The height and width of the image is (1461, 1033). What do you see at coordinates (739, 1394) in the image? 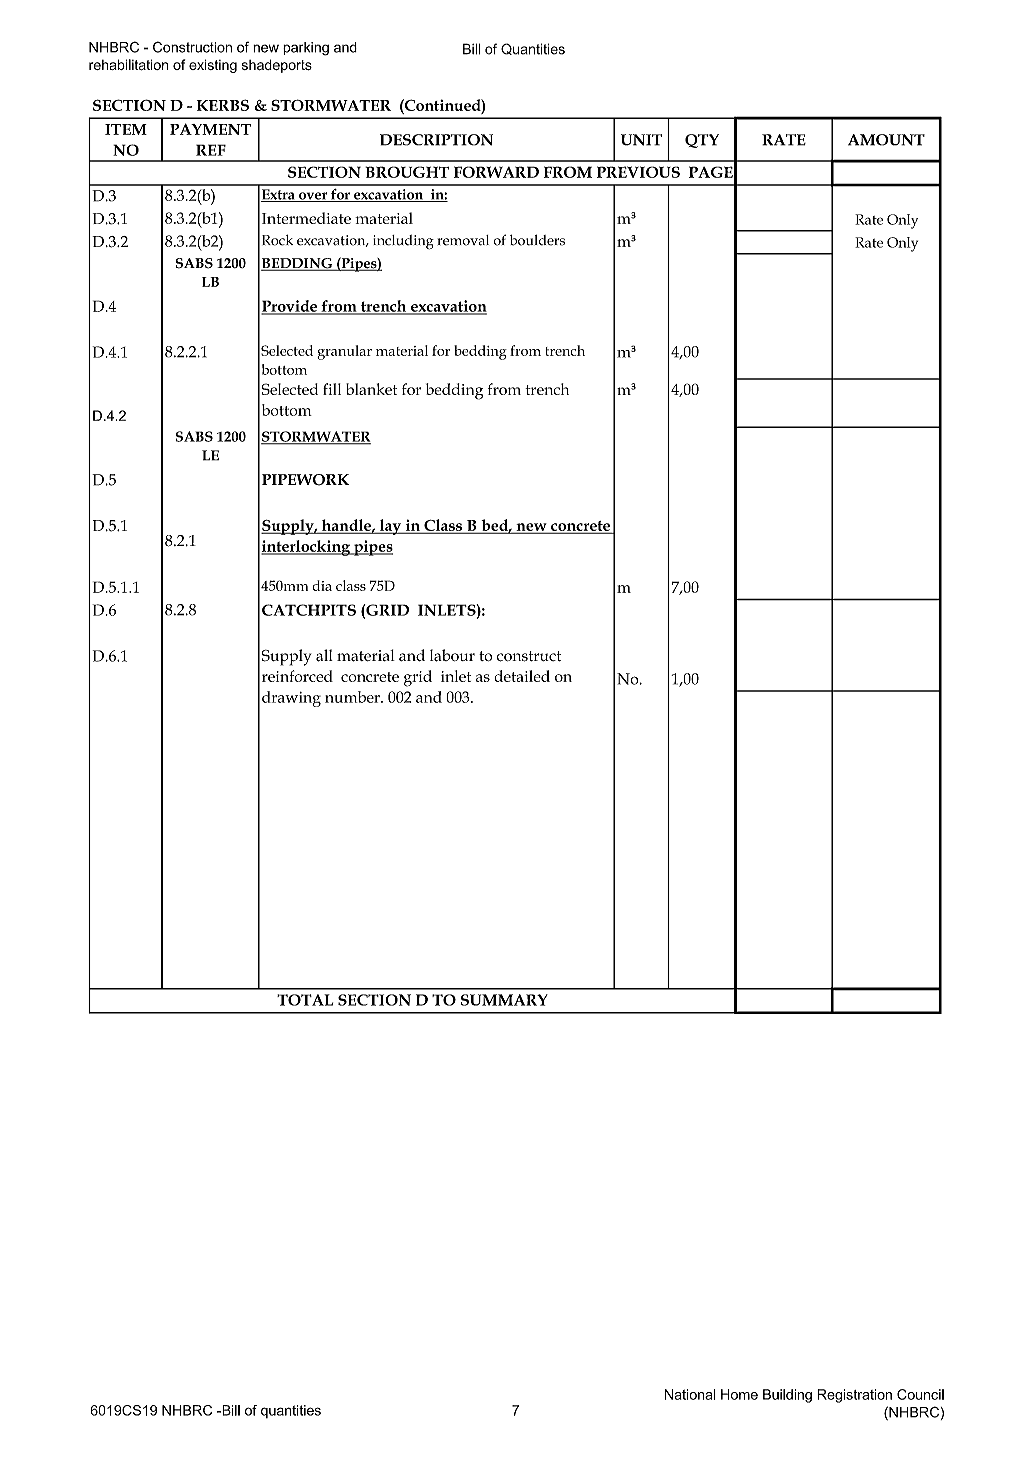
I see `Home` at bounding box center [739, 1394].
